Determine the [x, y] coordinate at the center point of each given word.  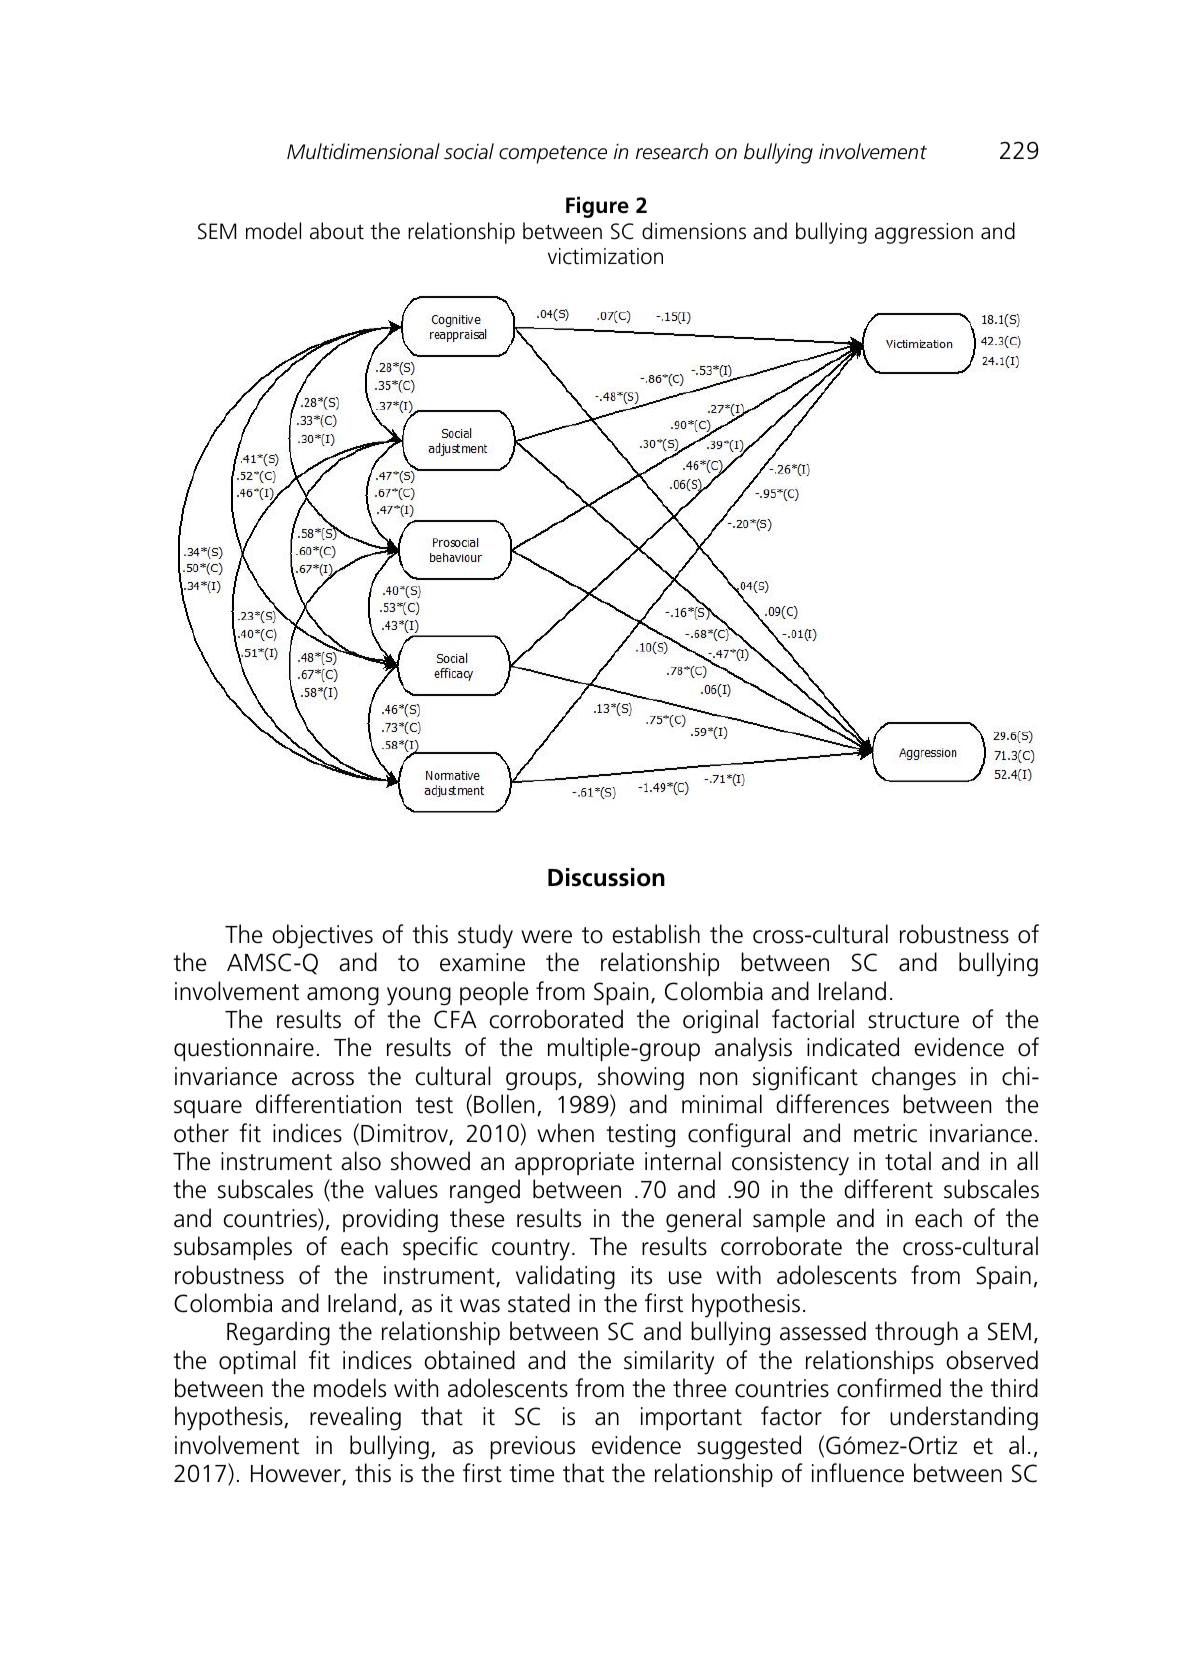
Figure [597, 207]
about [337, 231]
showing [641, 1078]
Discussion [606, 877]
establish [656, 934]
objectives [322, 936]
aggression [924, 233]
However [297, 1475]
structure [913, 1020]
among [343, 996]
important [691, 1418]
